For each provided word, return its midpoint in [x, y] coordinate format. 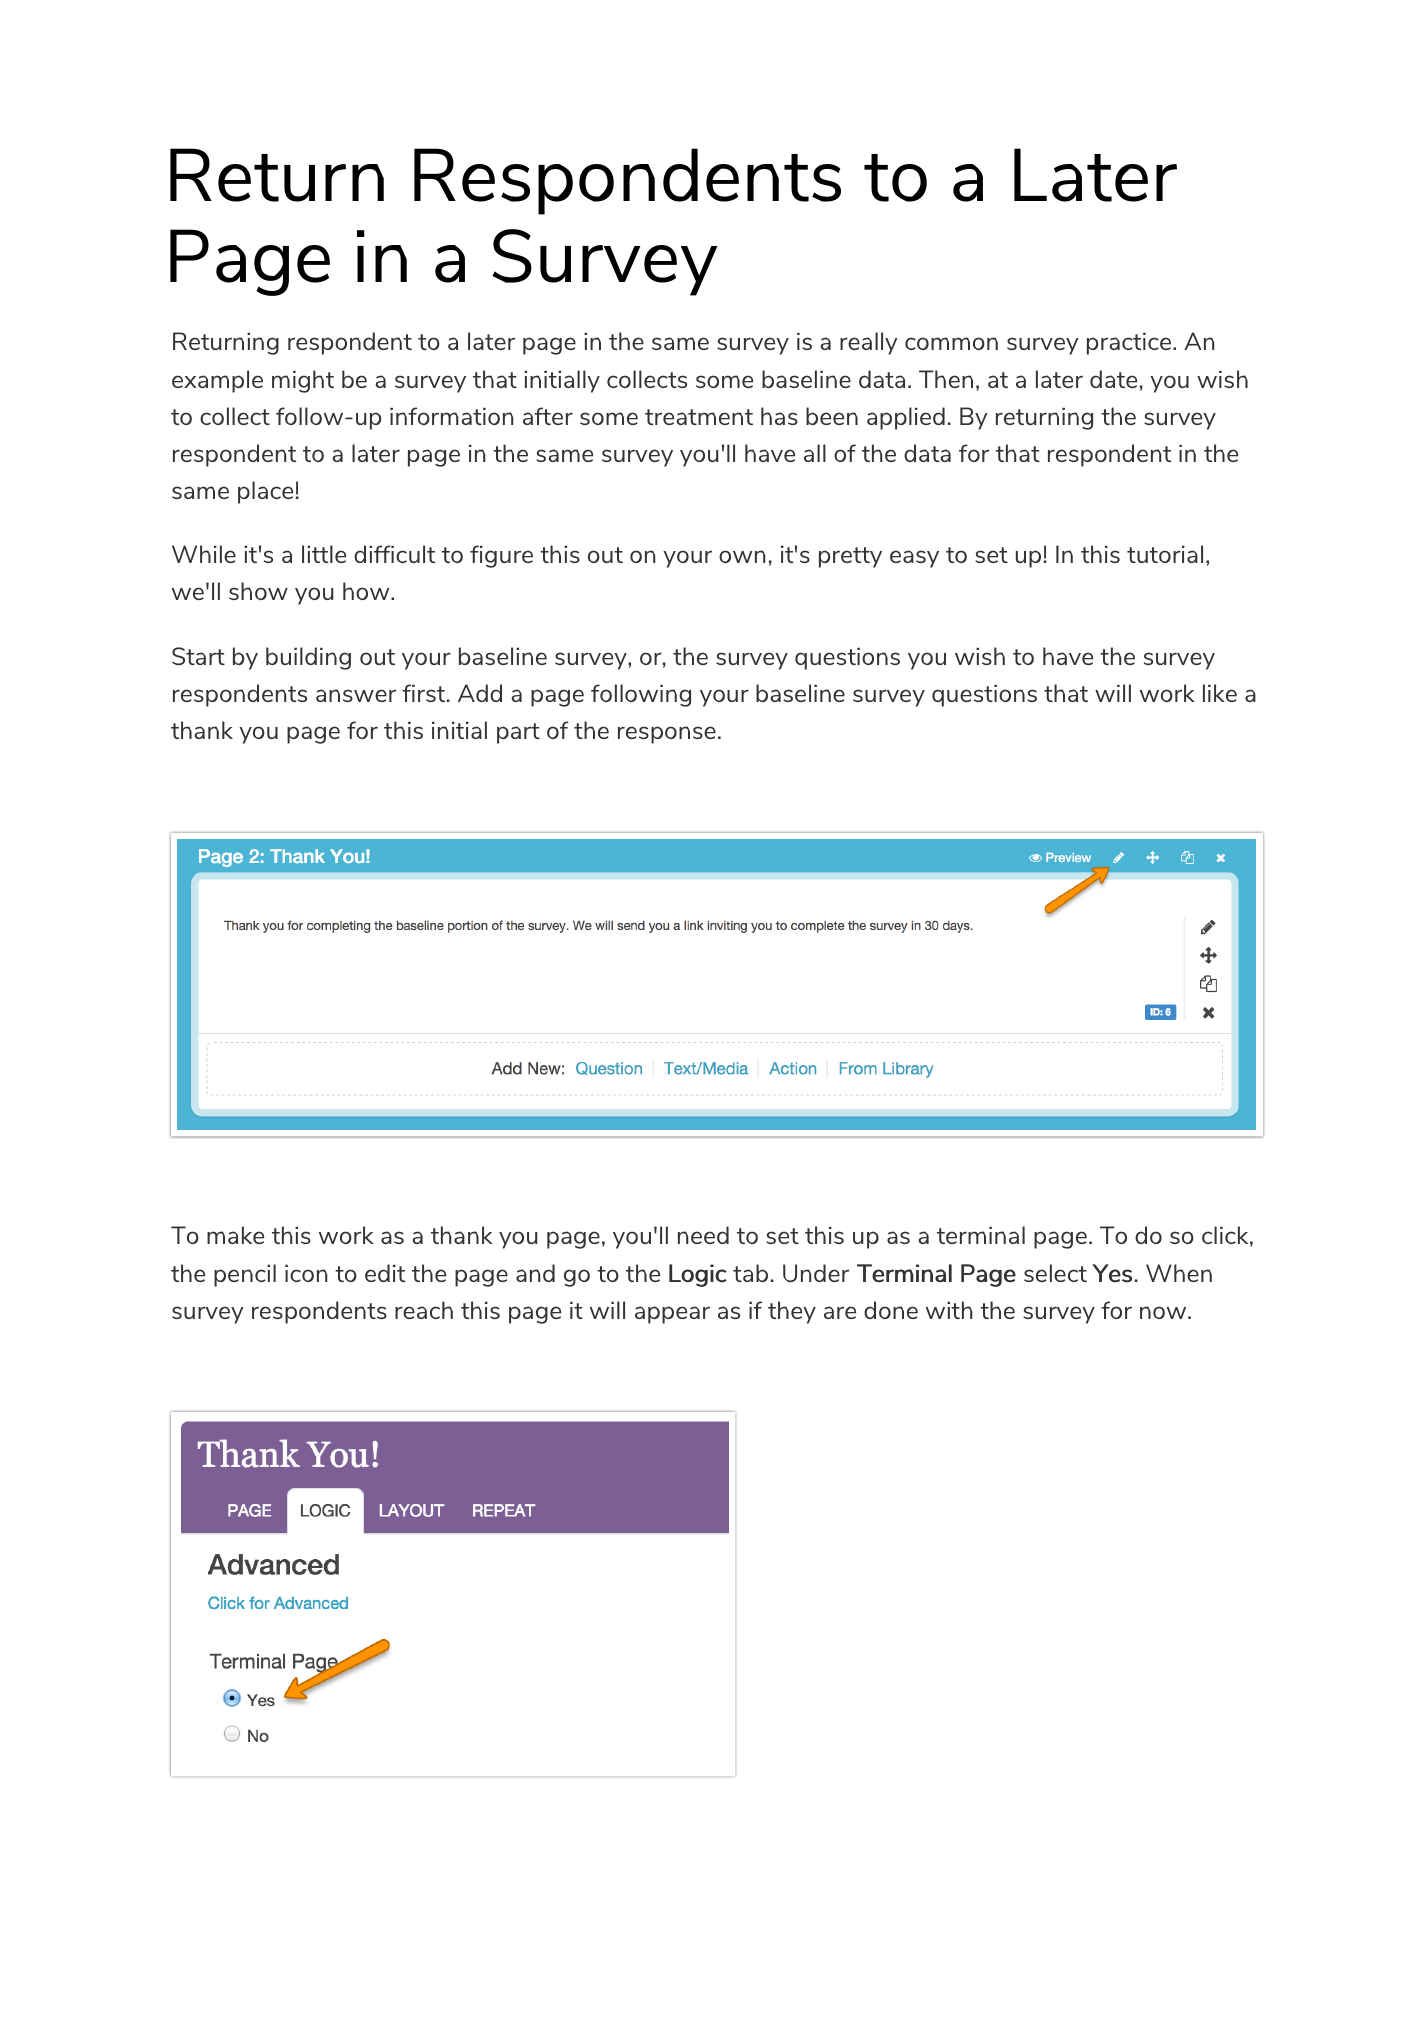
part [518, 733]
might [303, 381]
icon [306, 1273]
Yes [1112, 1273]
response [667, 735]
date [1113, 379]
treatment [699, 417]
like [1220, 693]
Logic [698, 1275]
